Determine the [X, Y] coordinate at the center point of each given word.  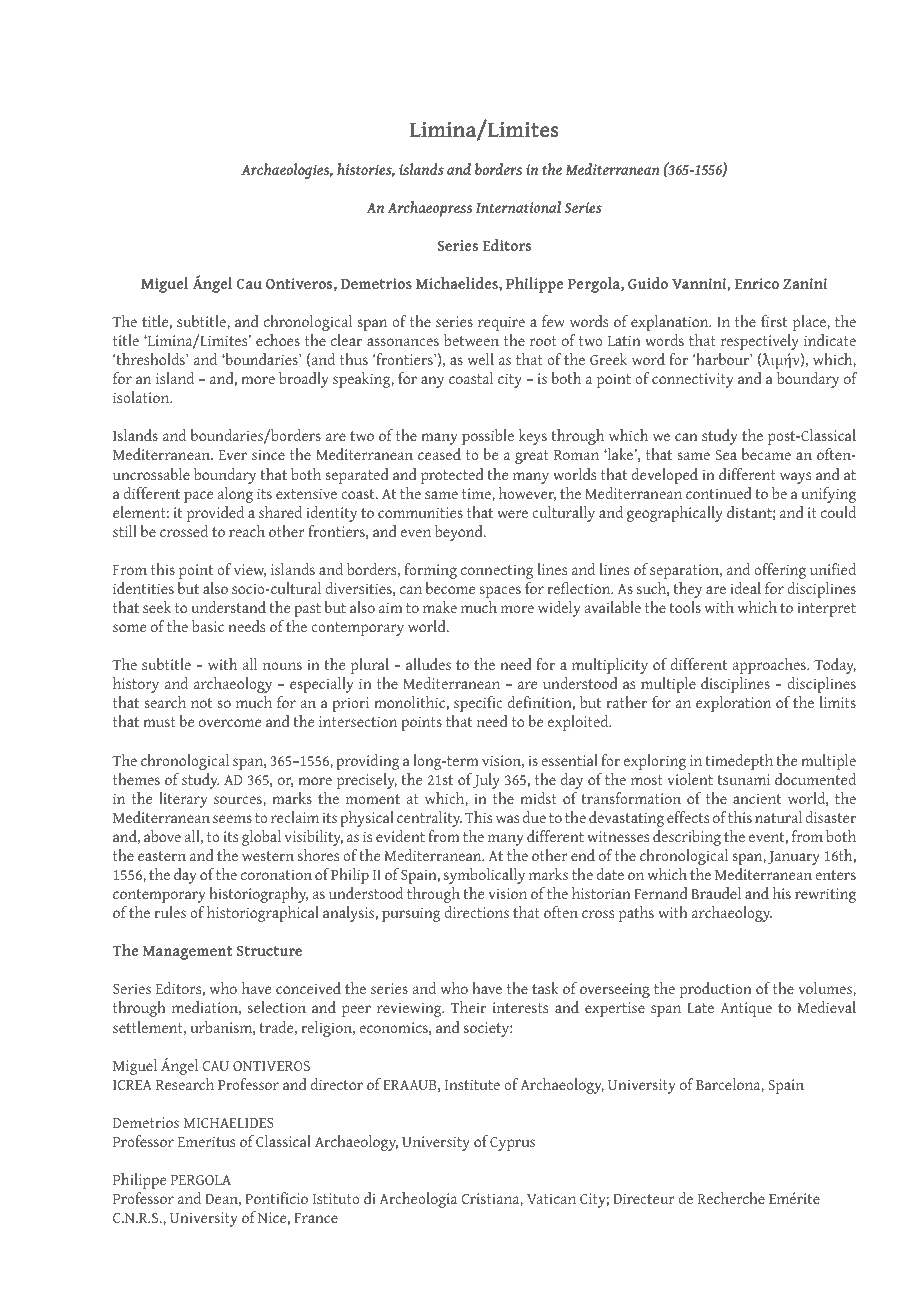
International [518, 207]
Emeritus [206, 1141]
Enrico [757, 283]
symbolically [484, 876]
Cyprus [512, 1144]
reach [247, 531]
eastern [162, 856]
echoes [278, 340]
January [794, 858]
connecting [497, 571]
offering [780, 571]
